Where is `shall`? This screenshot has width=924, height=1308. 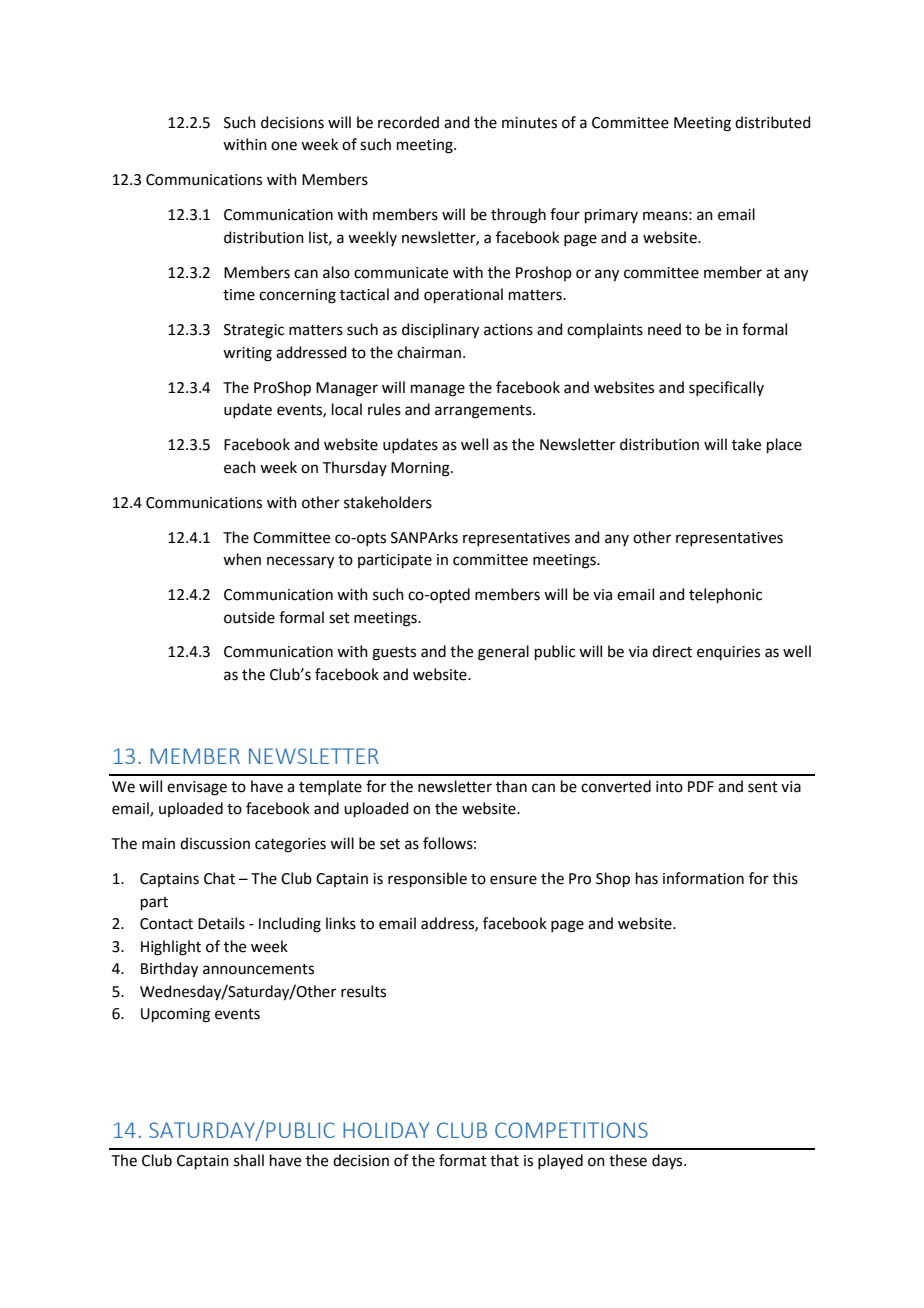
shall is located at coordinates (249, 1160).
